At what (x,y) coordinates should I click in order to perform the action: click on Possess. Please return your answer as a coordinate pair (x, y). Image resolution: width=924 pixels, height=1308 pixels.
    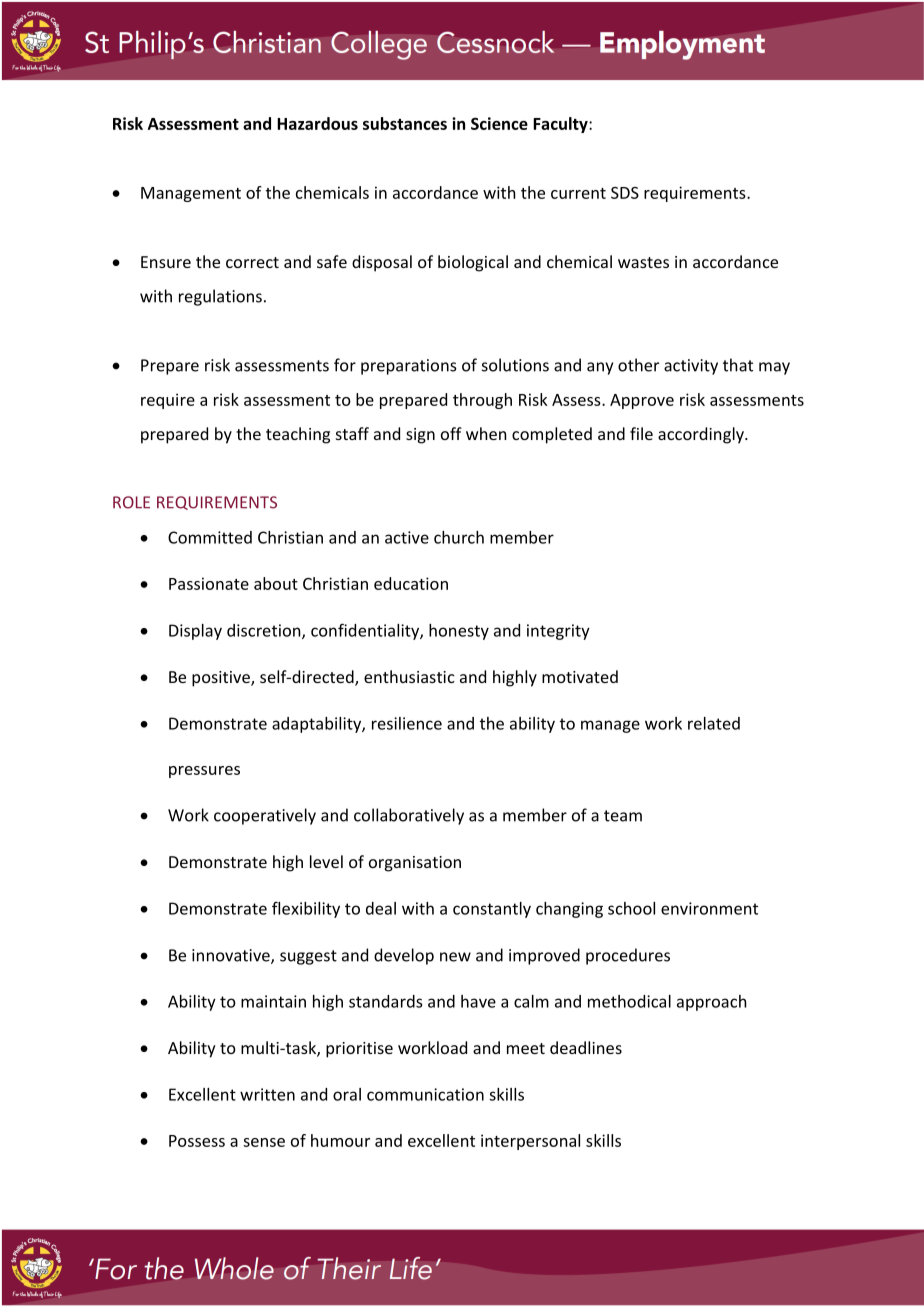
    Looking at the image, I should click on (197, 1141).
